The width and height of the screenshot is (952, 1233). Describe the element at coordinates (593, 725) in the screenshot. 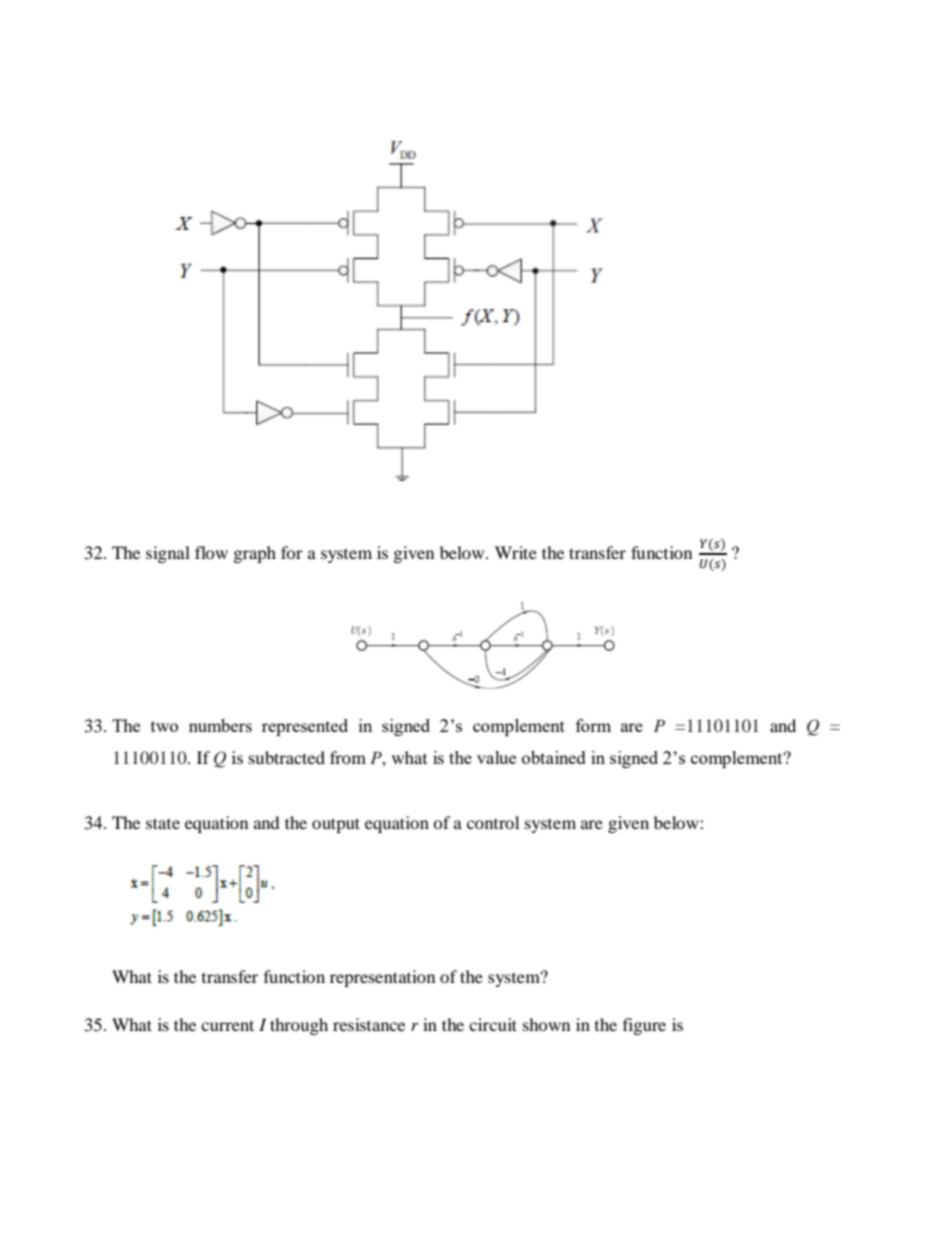

I see `form` at that location.
